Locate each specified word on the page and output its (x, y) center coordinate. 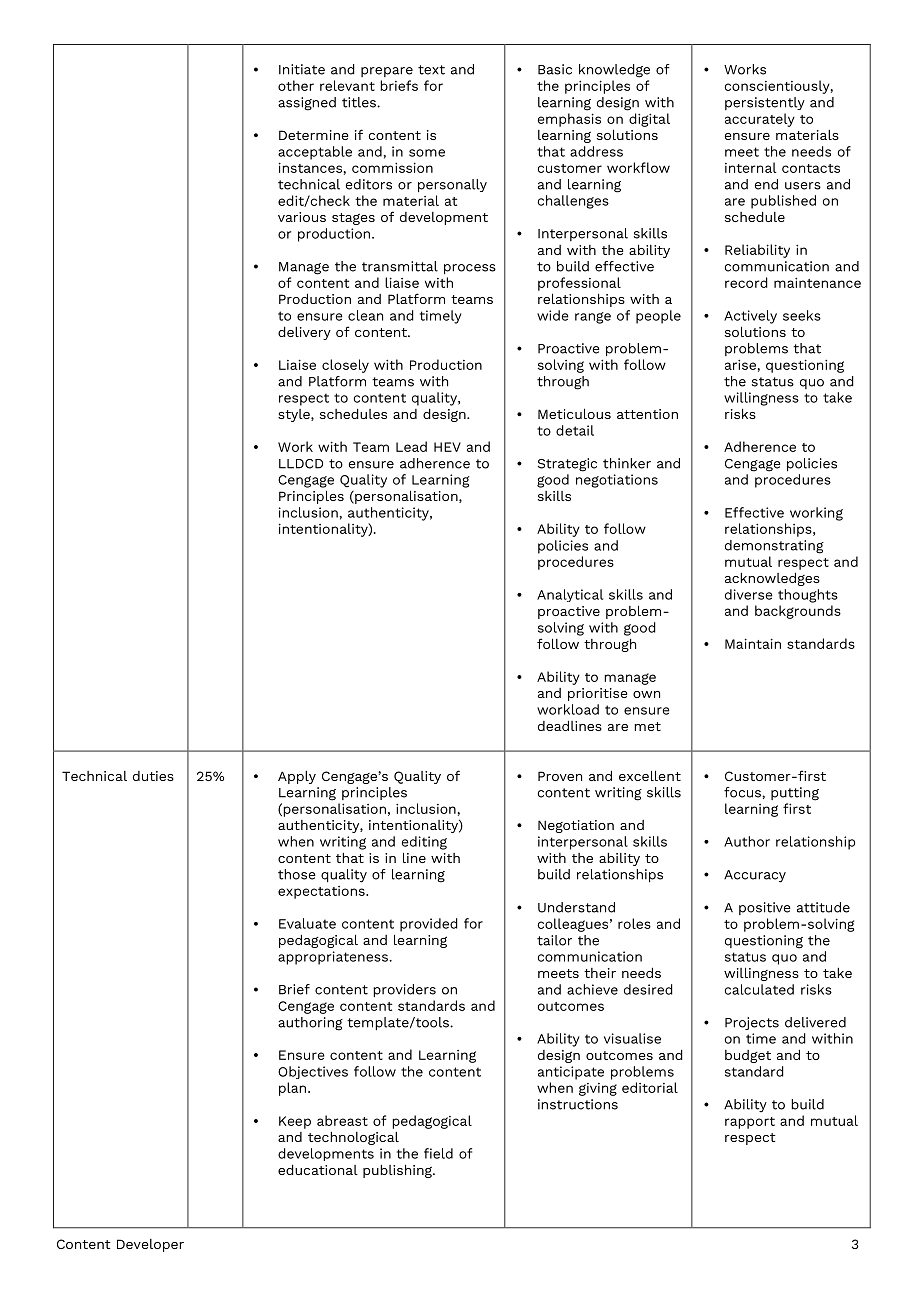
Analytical (570, 595)
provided (429, 925)
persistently (765, 103)
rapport (750, 1123)
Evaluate (307, 923)
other (296, 85)
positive (765, 908)
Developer (150, 1245)
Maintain (753, 643)
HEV (447, 447)
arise (740, 364)
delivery (304, 333)
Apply (297, 777)
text (431, 70)
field (438, 1153)
